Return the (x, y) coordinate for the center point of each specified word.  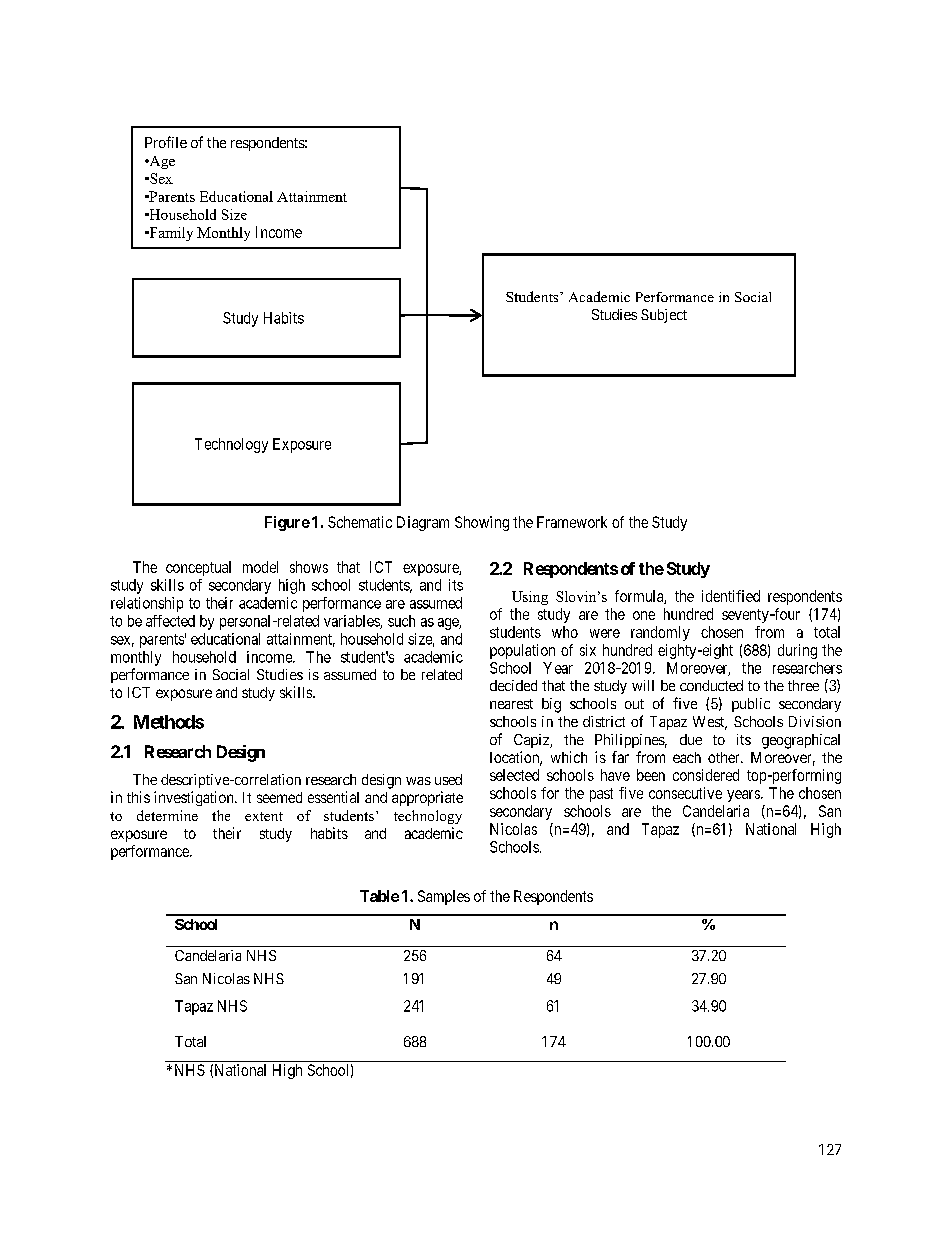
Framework (572, 522)
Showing (482, 523)
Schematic (360, 522)
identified (731, 596)
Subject (664, 316)
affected (170, 621)
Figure (287, 523)
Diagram (423, 523)
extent (264, 816)
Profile (166, 142)
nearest (511, 704)
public (751, 705)
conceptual (198, 568)
